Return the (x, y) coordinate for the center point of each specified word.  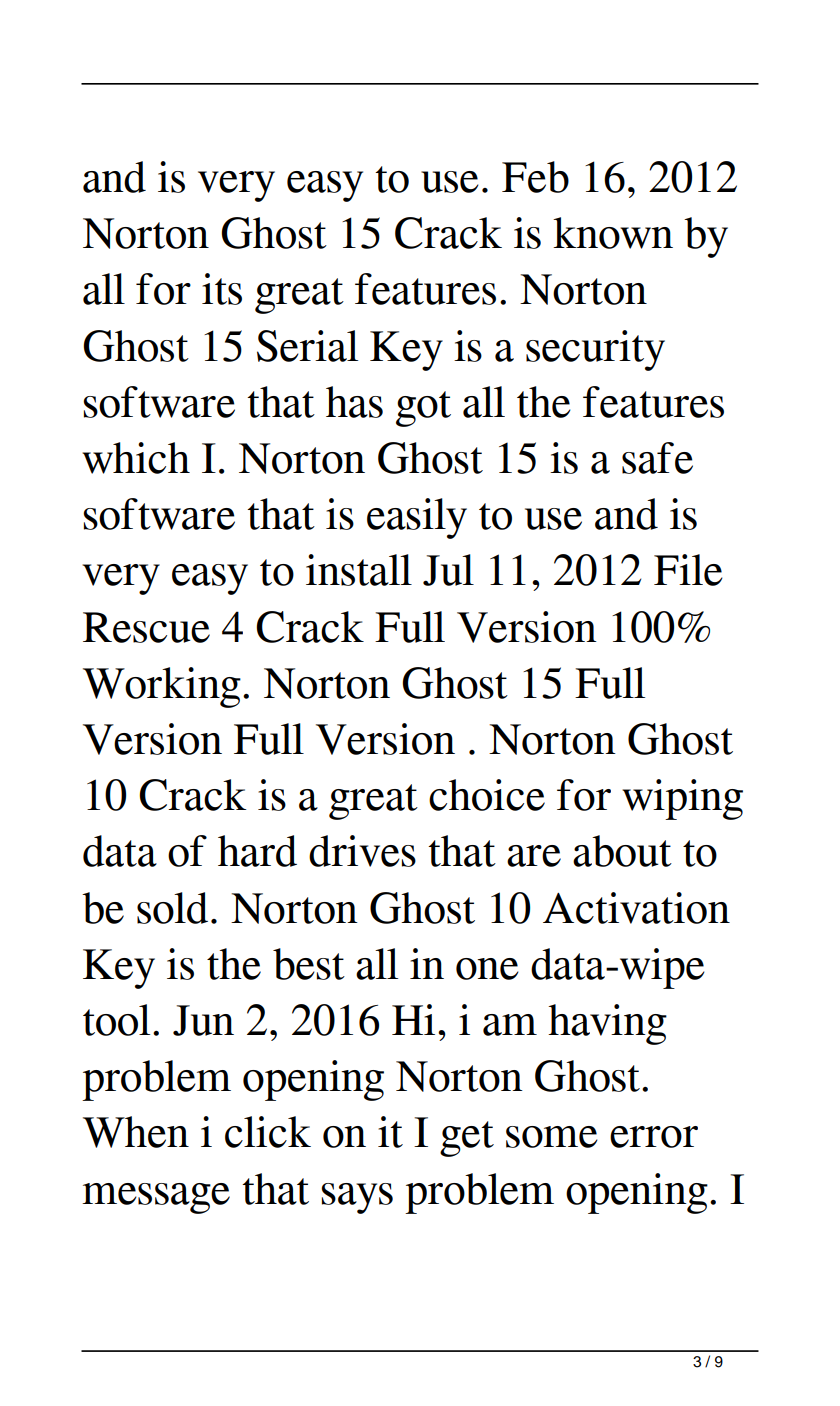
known (613, 233)
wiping (682, 799)
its (222, 289)
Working (162, 687)
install (359, 570)
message (156, 1198)
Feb (535, 177)
